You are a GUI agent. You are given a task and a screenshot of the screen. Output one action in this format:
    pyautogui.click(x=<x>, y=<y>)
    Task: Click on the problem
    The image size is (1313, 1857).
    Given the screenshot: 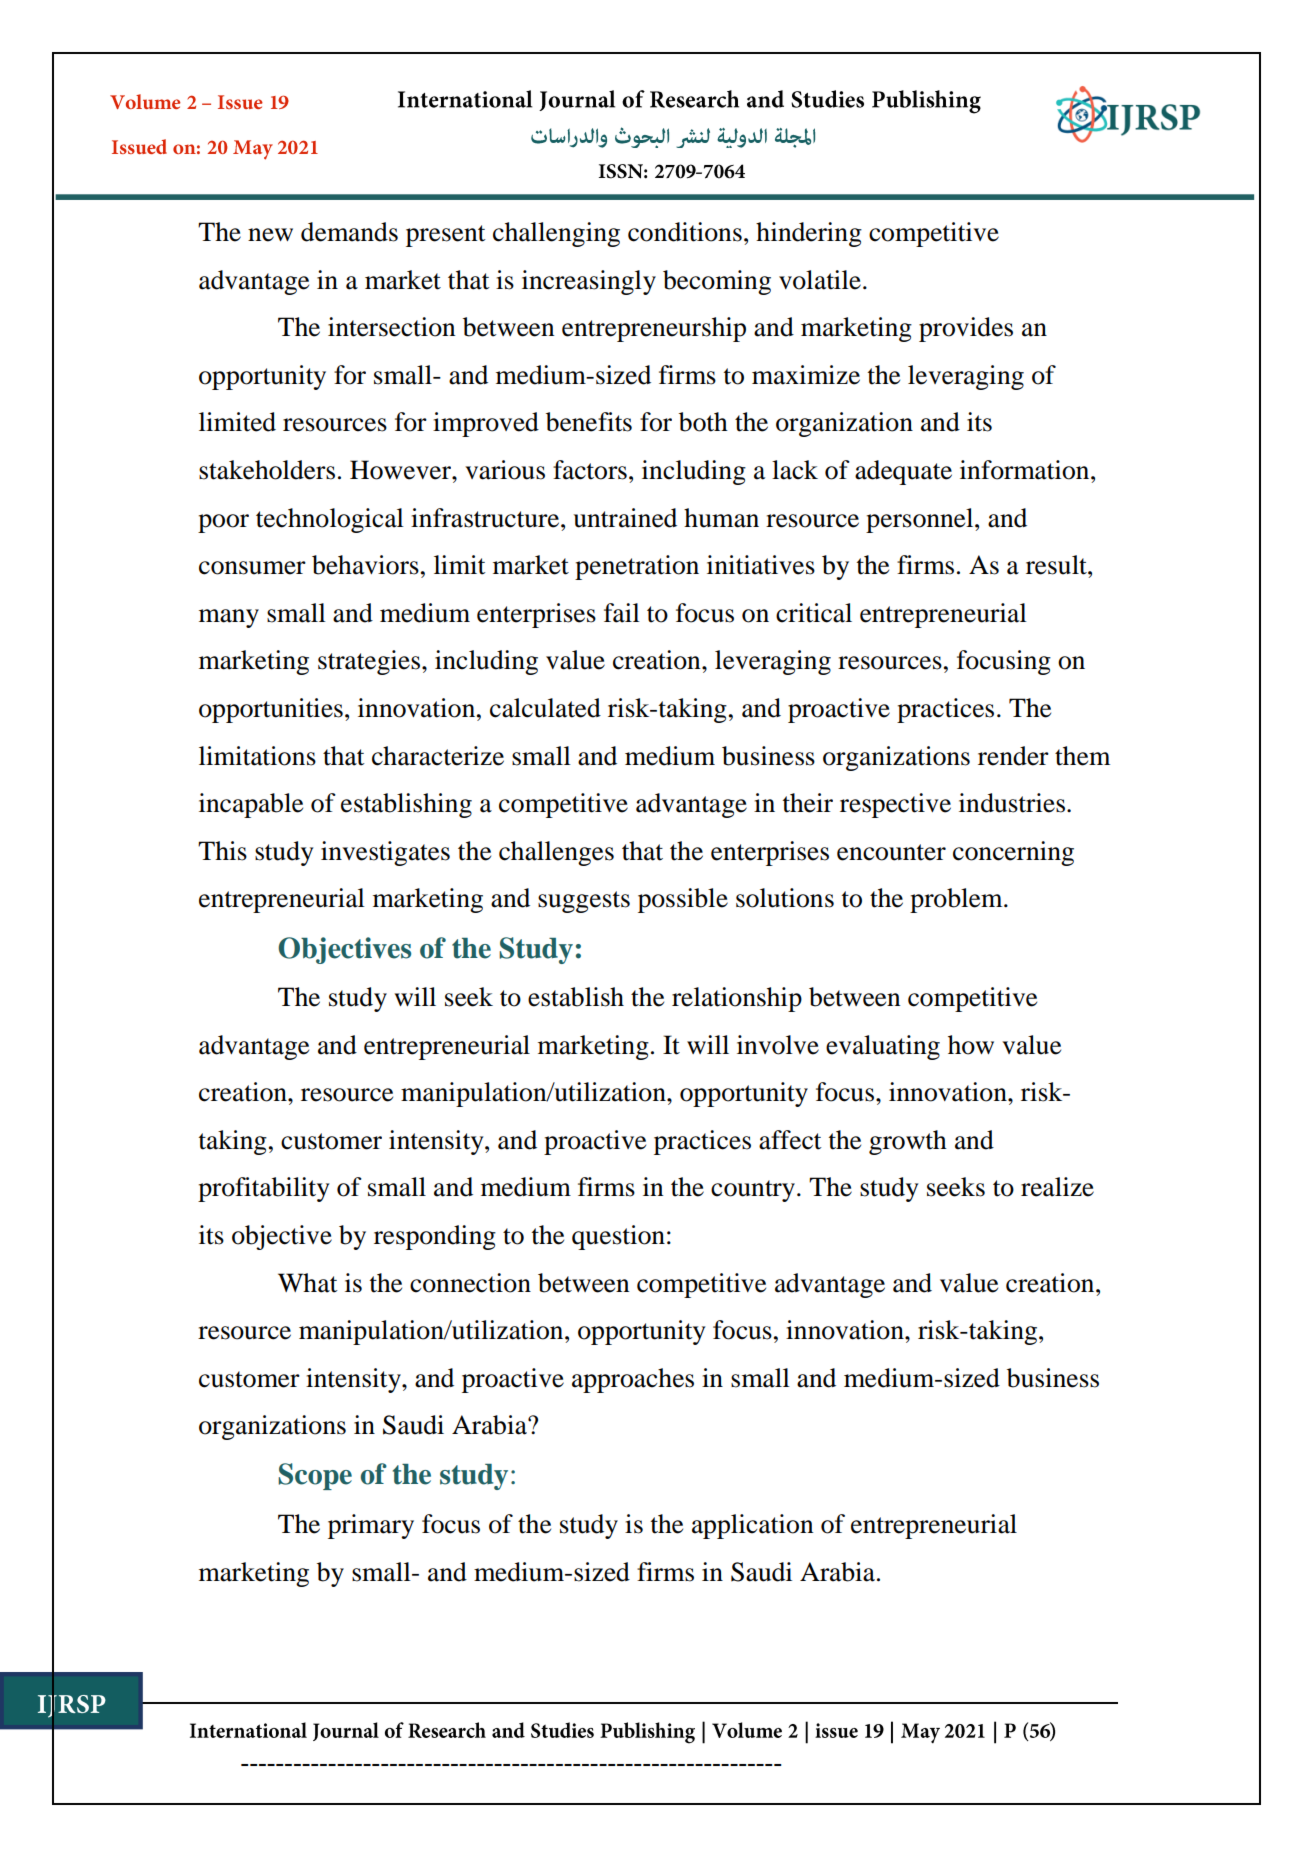 What is the action you would take?
    pyautogui.click(x=957, y=900)
